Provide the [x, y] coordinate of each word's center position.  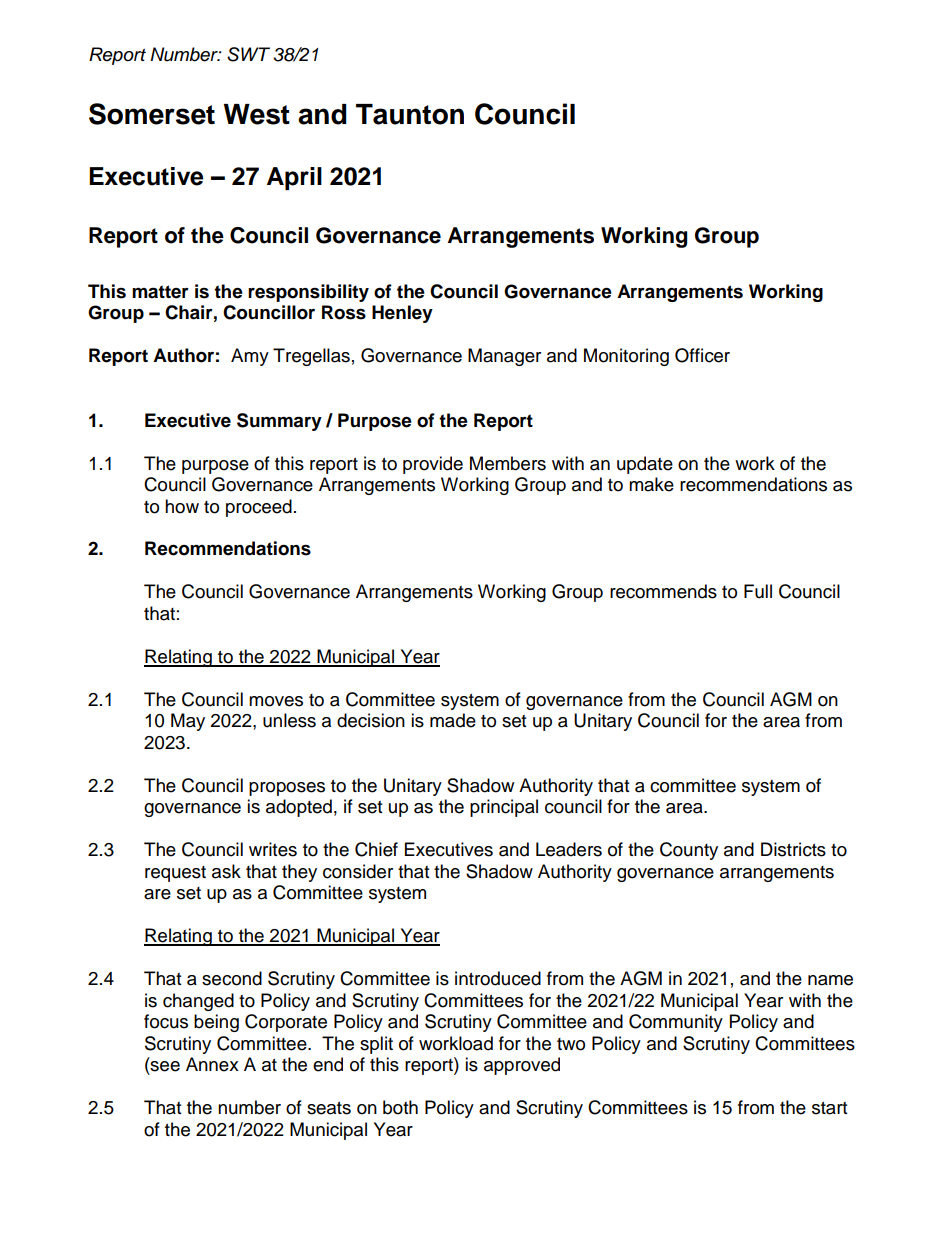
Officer [702, 355]
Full [758, 591]
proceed [259, 508]
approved [522, 1066]
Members [508, 463]
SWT [248, 54]
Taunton [410, 114]
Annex [212, 1064]
